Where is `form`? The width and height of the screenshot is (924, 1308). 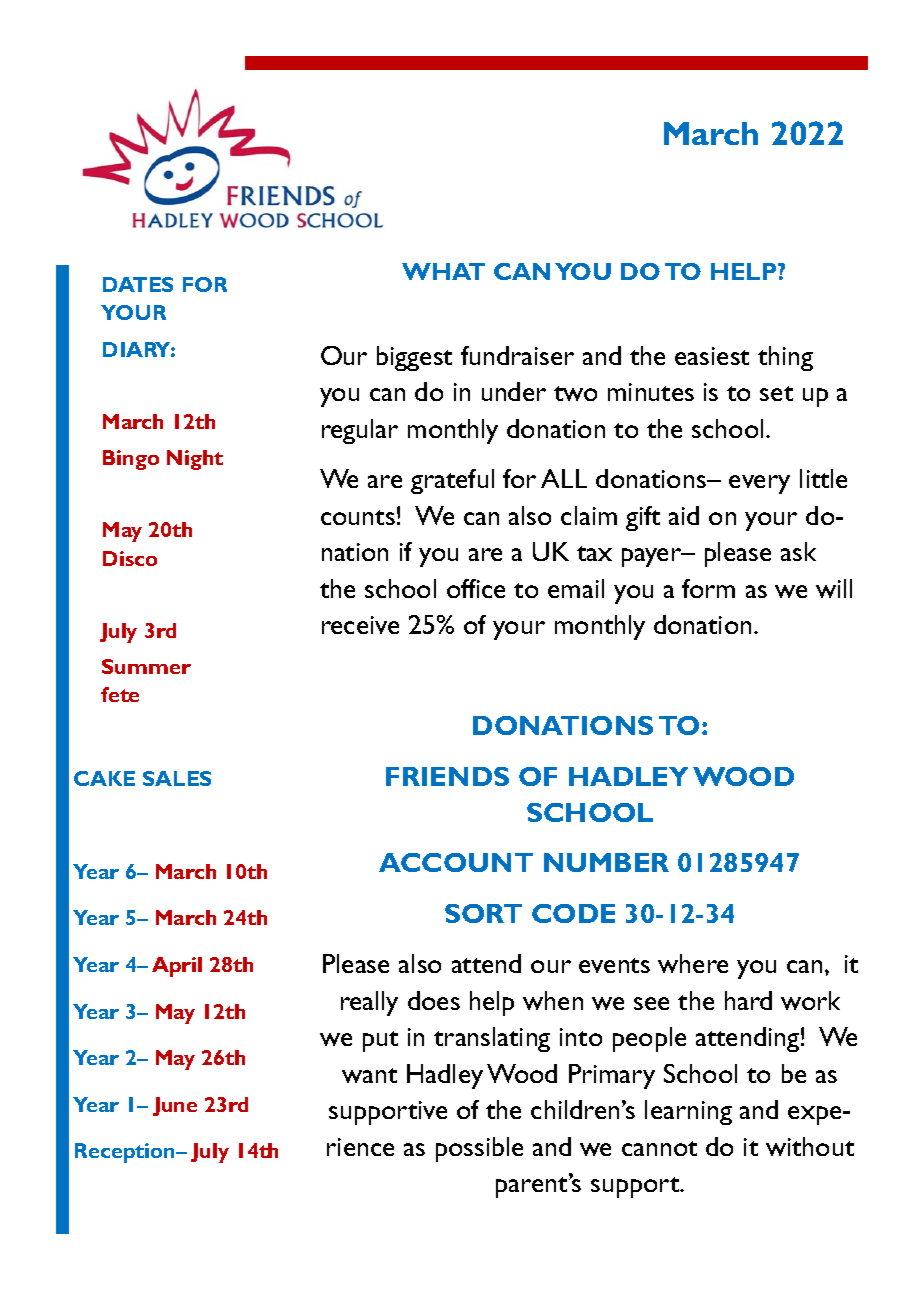 form is located at coordinates (708, 588).
